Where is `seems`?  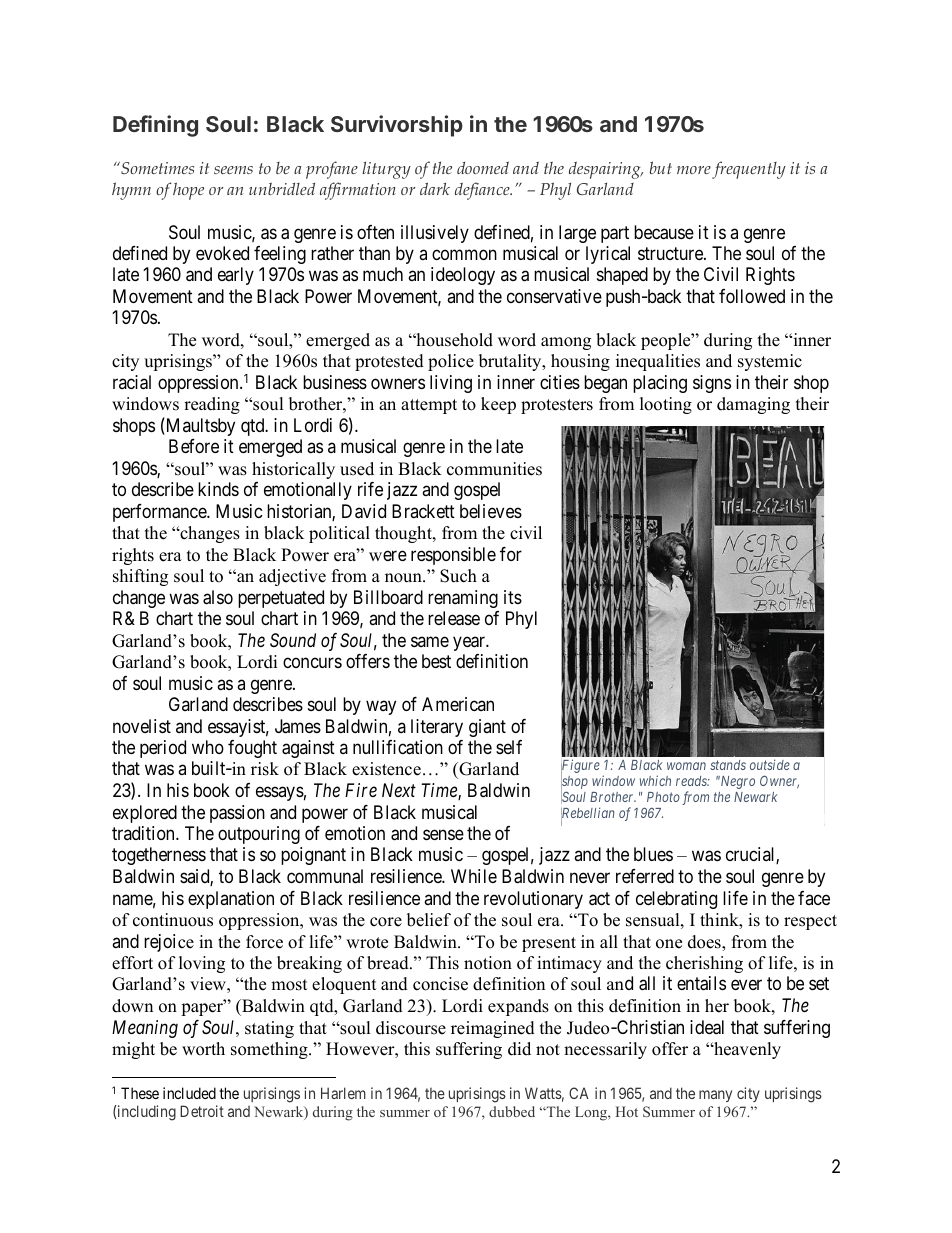
seems is located at coordinates (233, 170).
